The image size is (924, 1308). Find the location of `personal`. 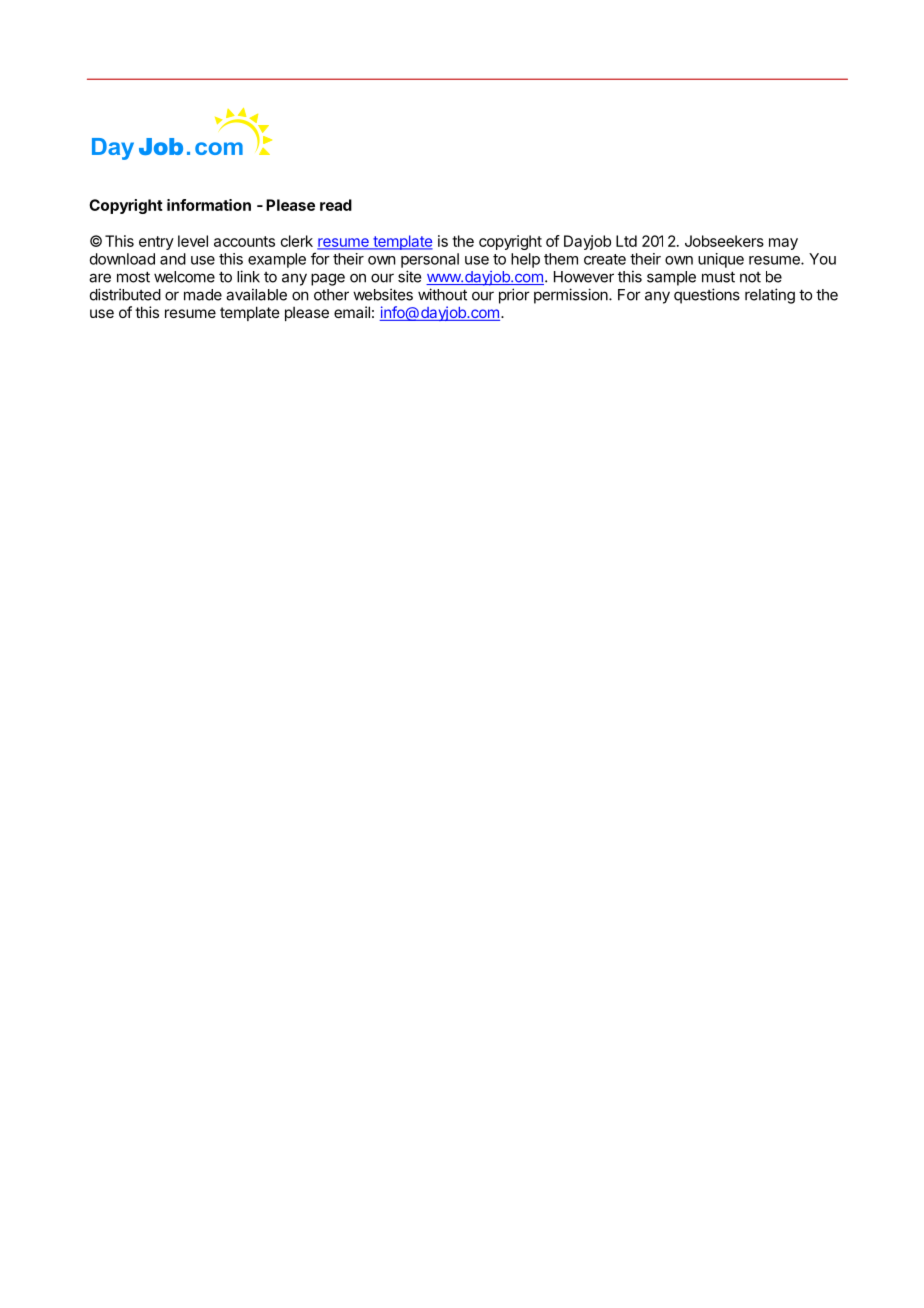

personal is located at coordinates (430, 260).
